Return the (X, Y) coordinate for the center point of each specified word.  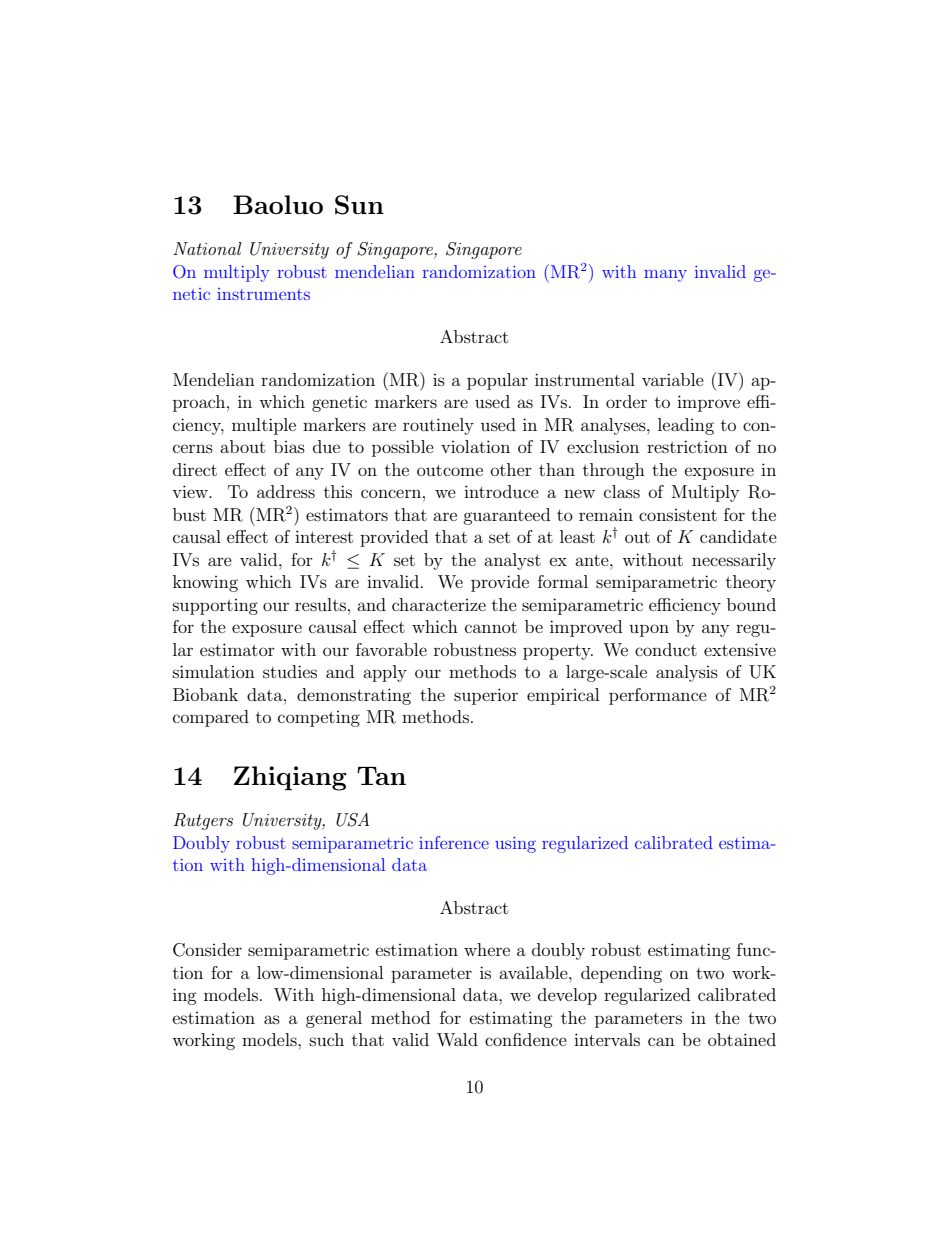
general (334, 1019)
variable (673, 379)
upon (649, 630)
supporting (215, 607)
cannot (491, 627)
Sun (359, 205)
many (665, 276)
